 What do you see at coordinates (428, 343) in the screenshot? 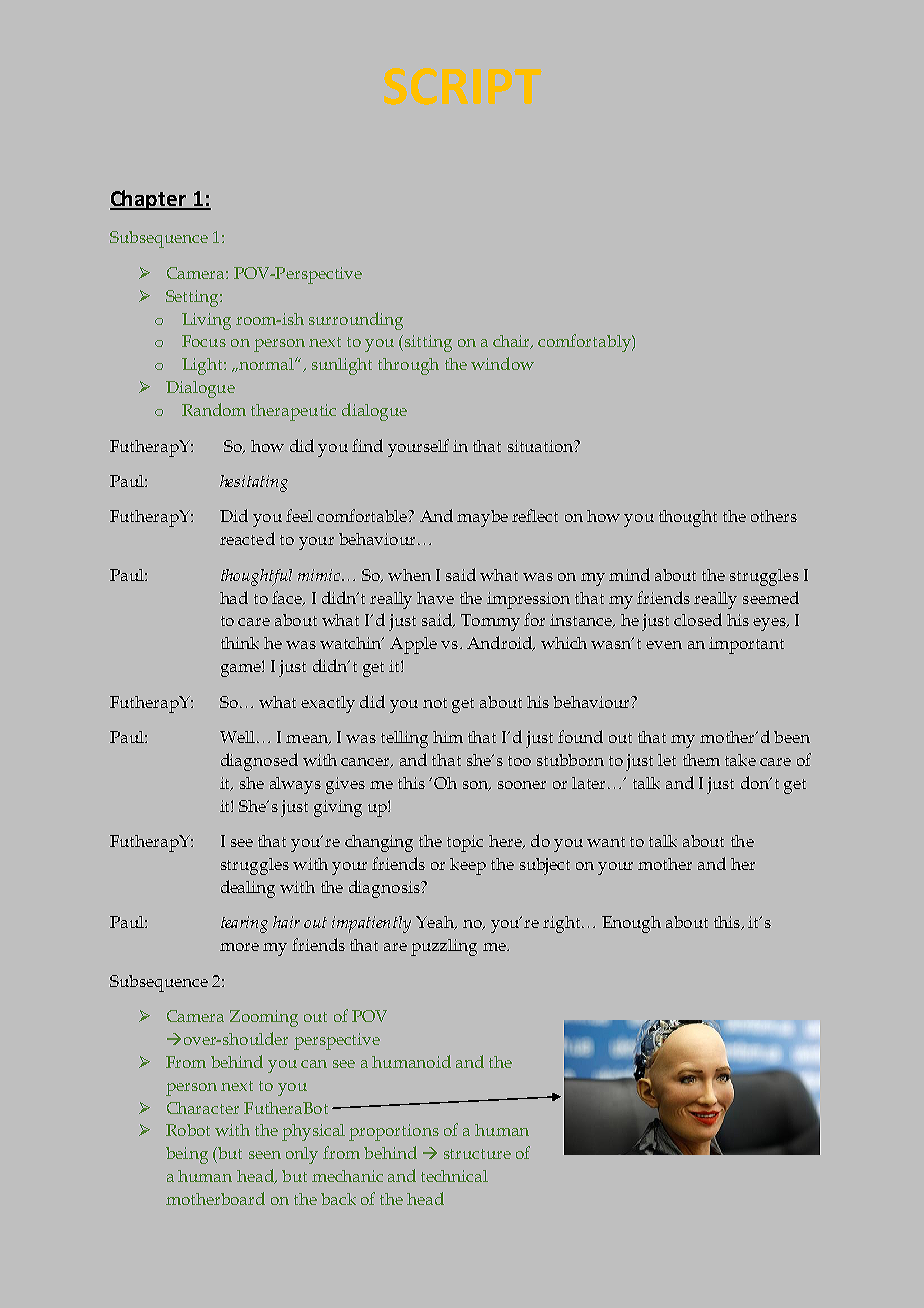
I see `sitting` at bounding box center [428, 343].
